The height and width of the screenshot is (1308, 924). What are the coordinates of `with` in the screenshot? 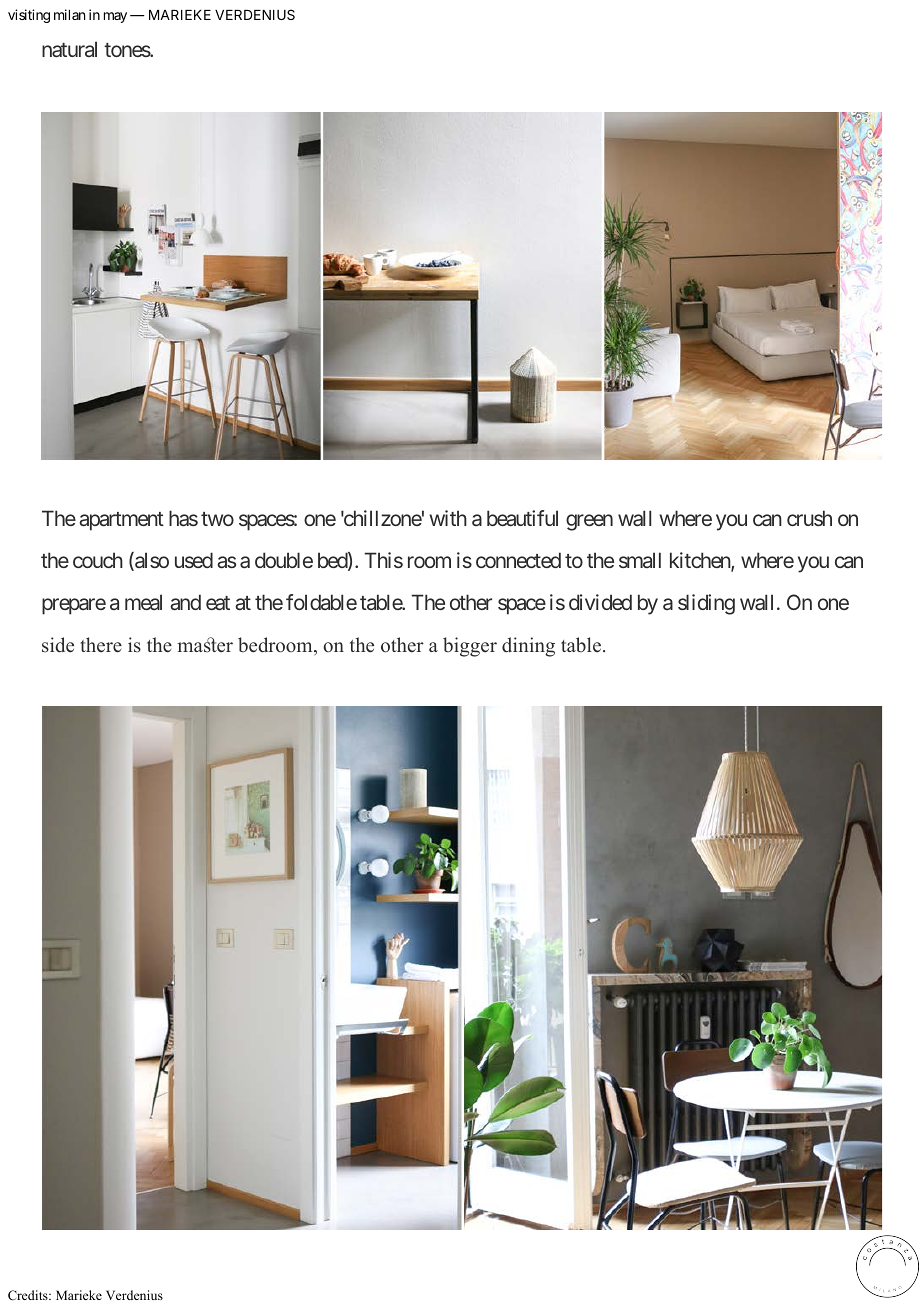 It's located at (448, 518).
